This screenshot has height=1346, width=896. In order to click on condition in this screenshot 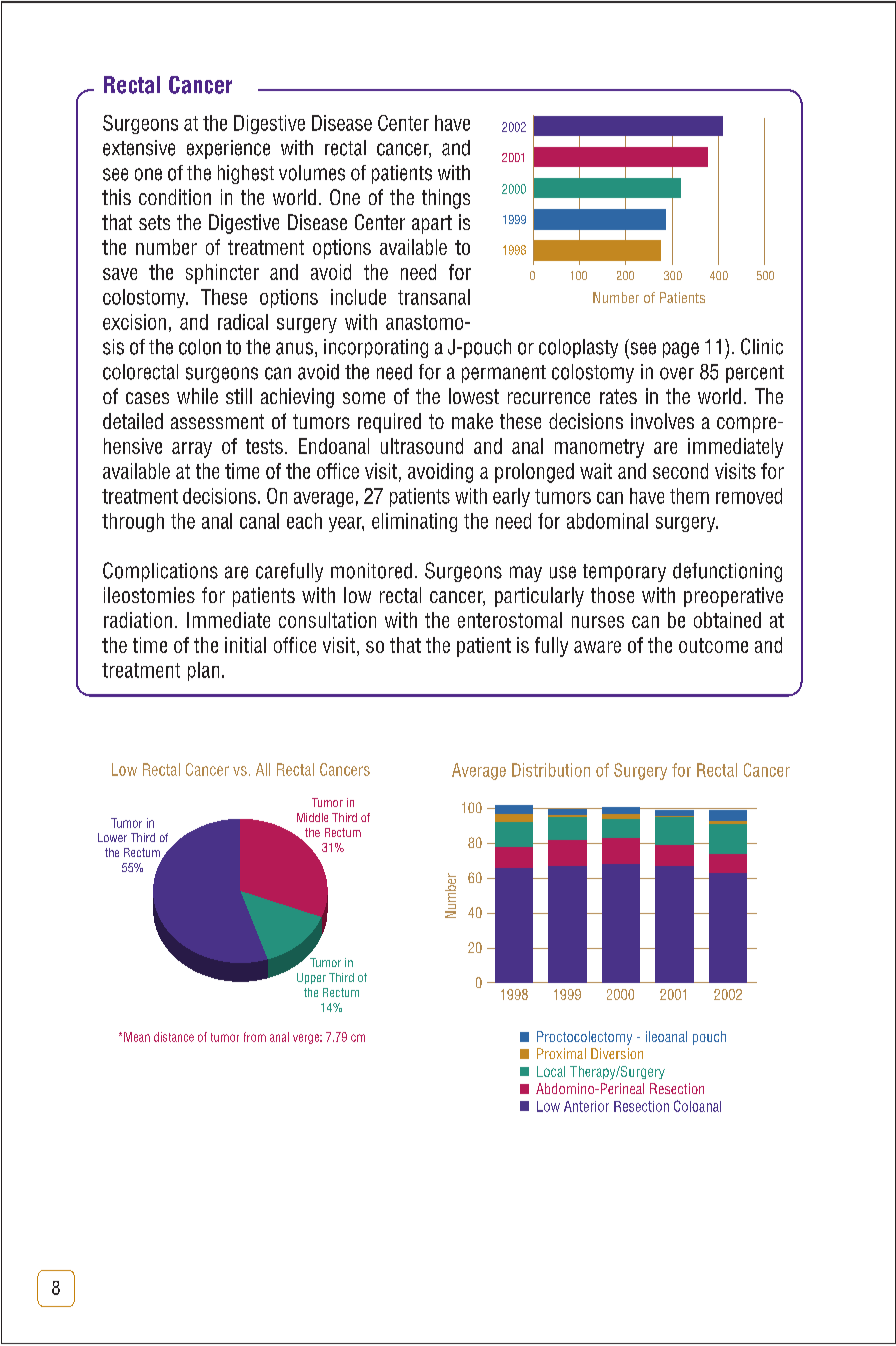, I will do `click(175, 197)`.
